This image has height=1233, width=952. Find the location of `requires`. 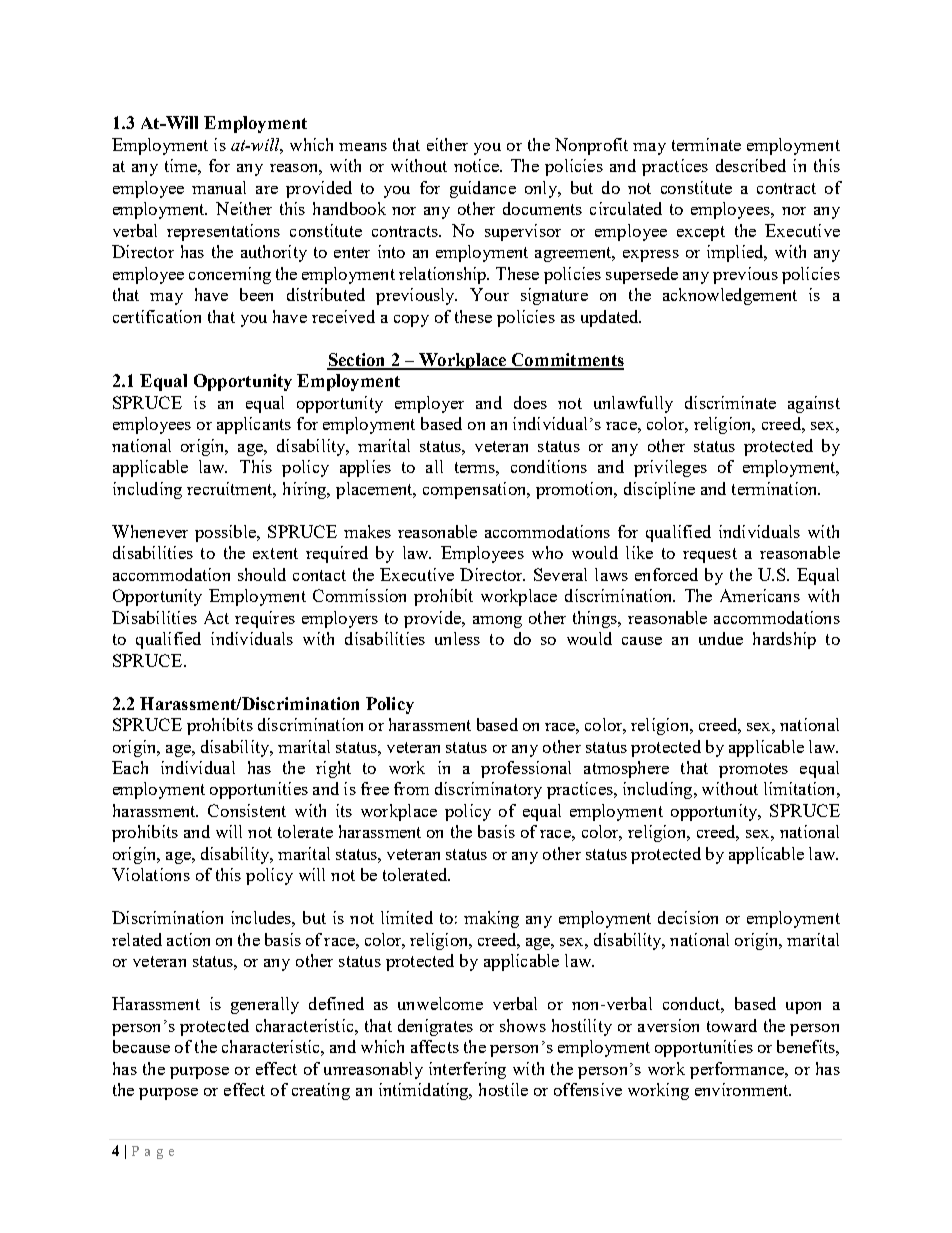

requires is located at coordinates (265, 619).
